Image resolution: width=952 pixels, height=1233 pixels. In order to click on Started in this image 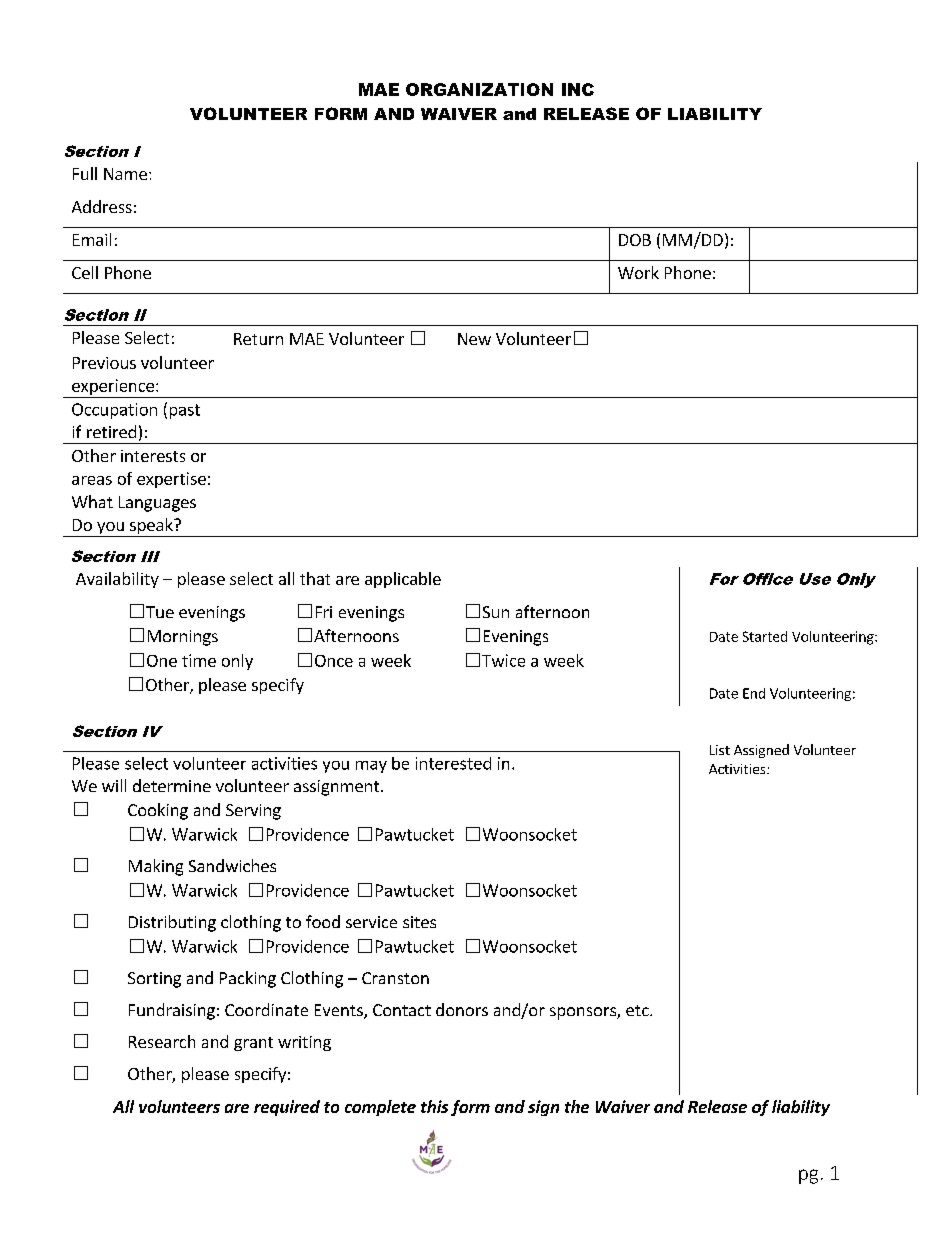, I will do `click(765, 636)`.
